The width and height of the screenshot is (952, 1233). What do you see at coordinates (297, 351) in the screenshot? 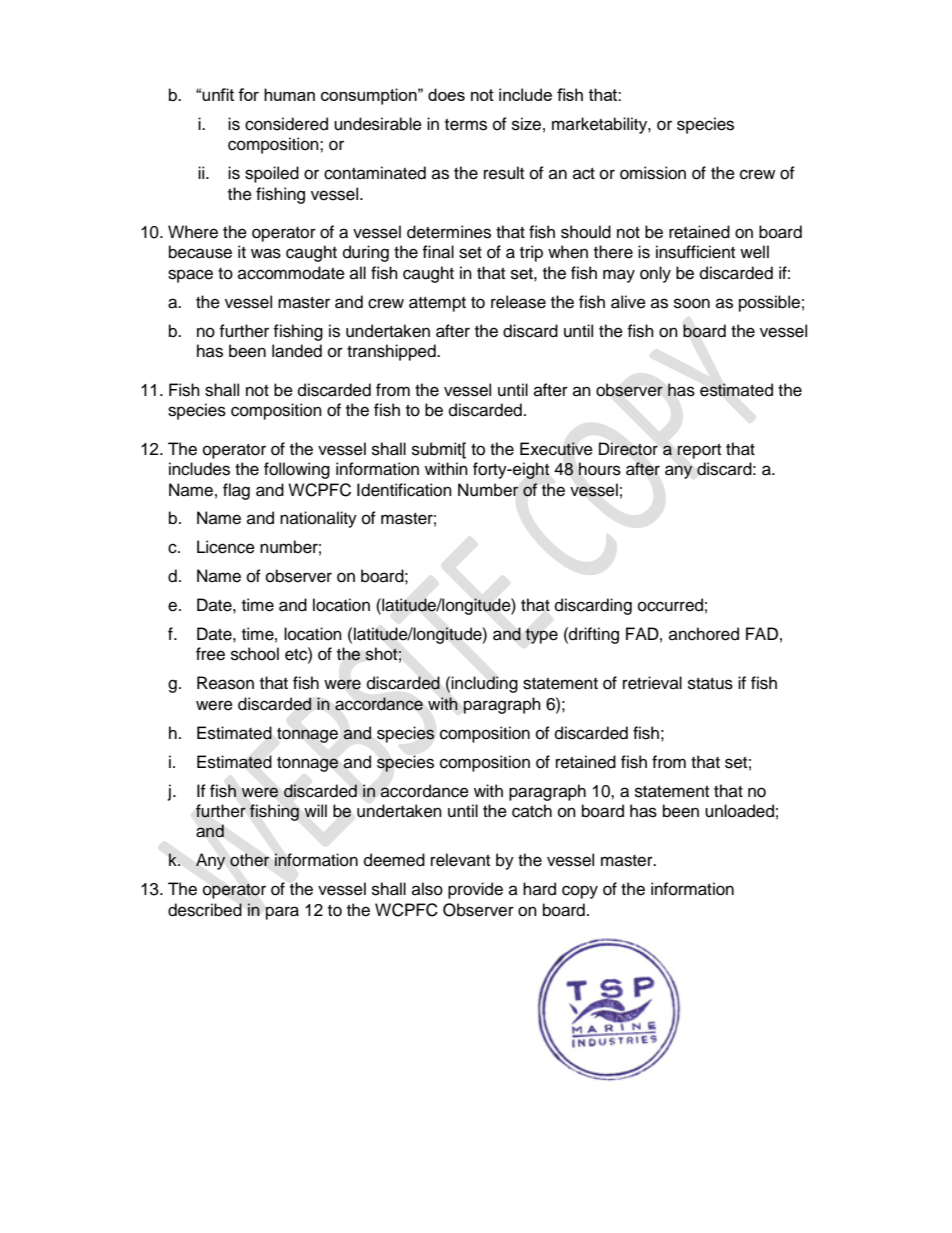
I see `landed` at bounding box center [297, 351].
